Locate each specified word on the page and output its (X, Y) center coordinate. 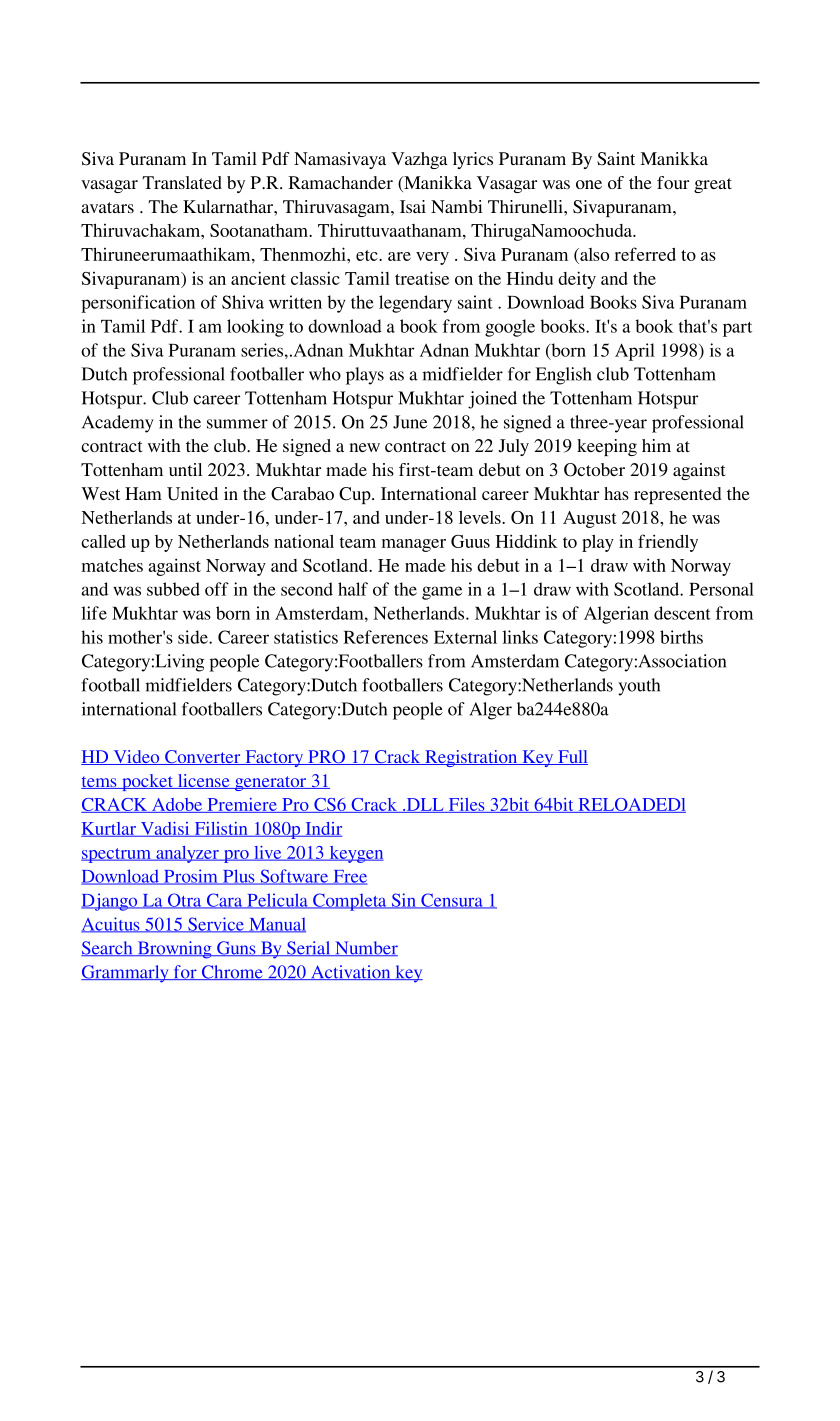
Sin (403, 901)
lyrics (473, 160)
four (673, 182)
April (635, 352)
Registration (471, 758)
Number (365, 948)
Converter (203, 757)
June (410, 422)
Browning (174, 950)
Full (572, 757)
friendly (668, 543)
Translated (182, 182)
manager (414, 545)
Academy (118, 424)
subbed (173, 589)
